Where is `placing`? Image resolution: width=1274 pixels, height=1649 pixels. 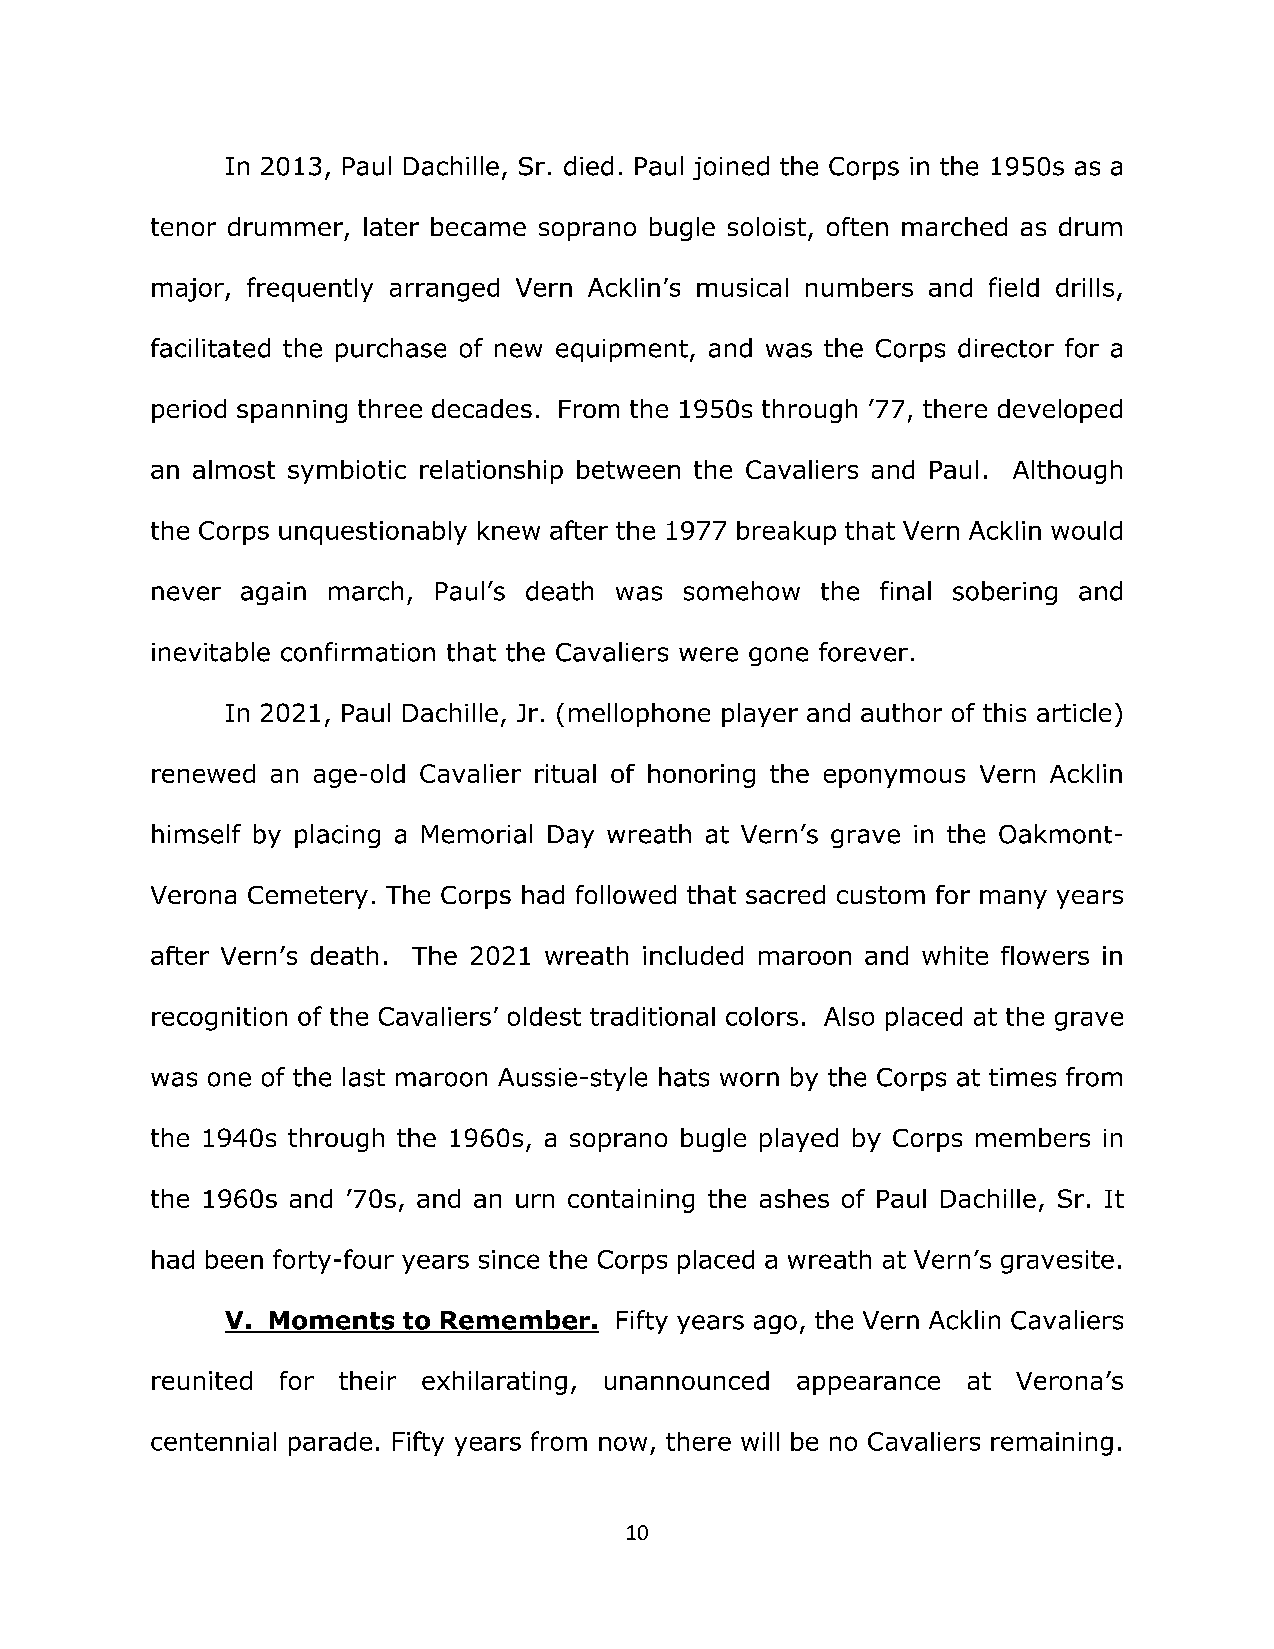 placing is located at coordinates (337, 836).
